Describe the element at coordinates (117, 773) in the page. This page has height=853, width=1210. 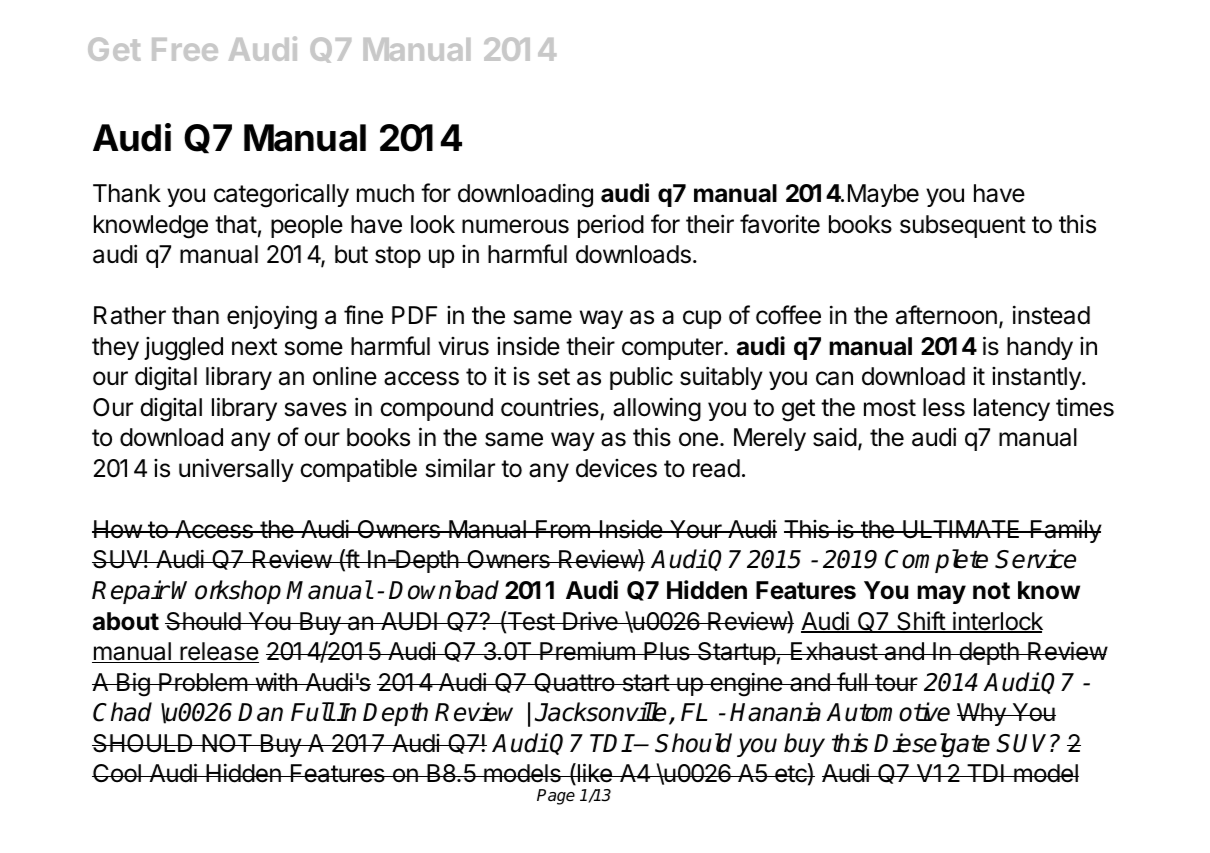
I see `Cool` at that location.
